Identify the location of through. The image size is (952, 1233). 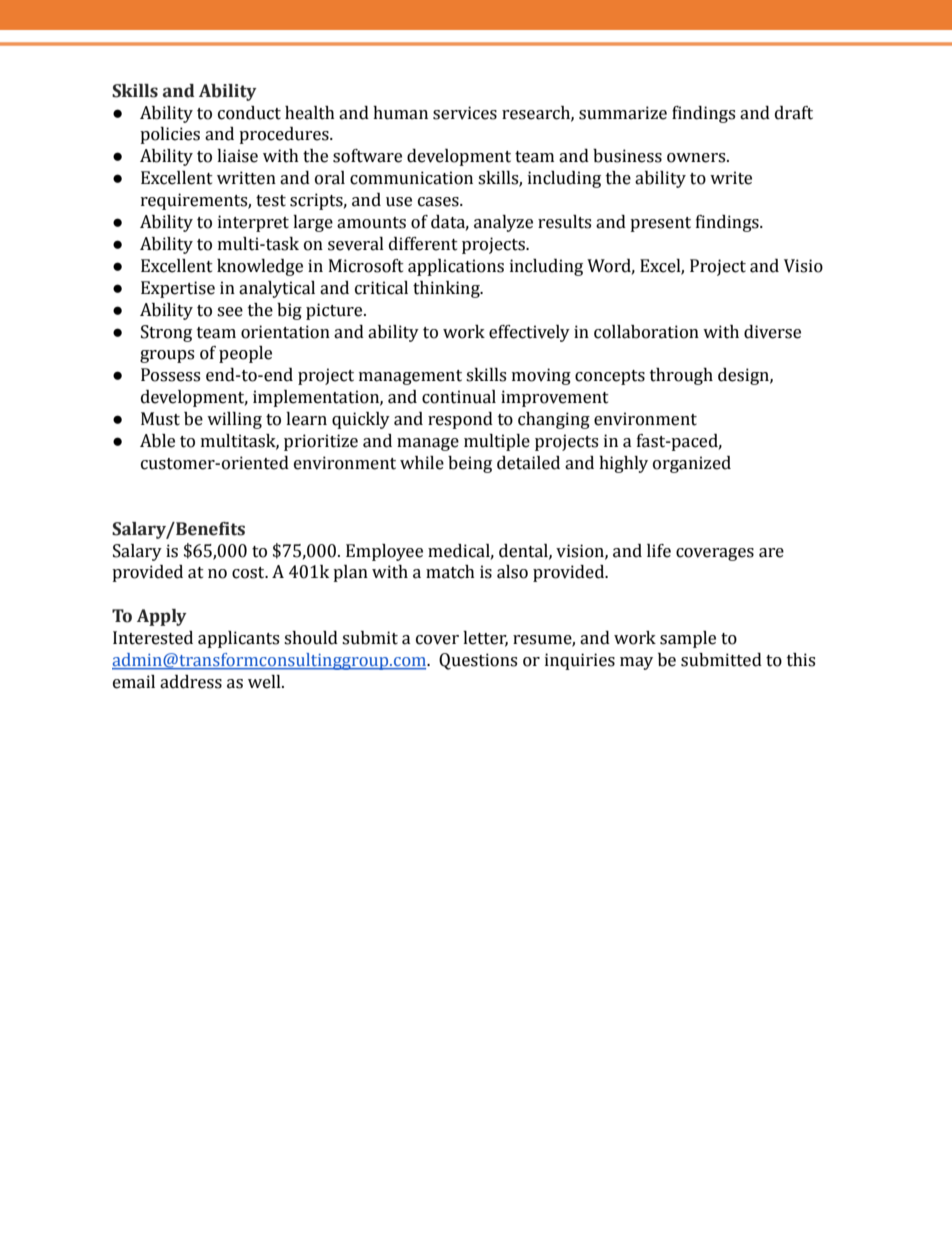
(681, 376).
